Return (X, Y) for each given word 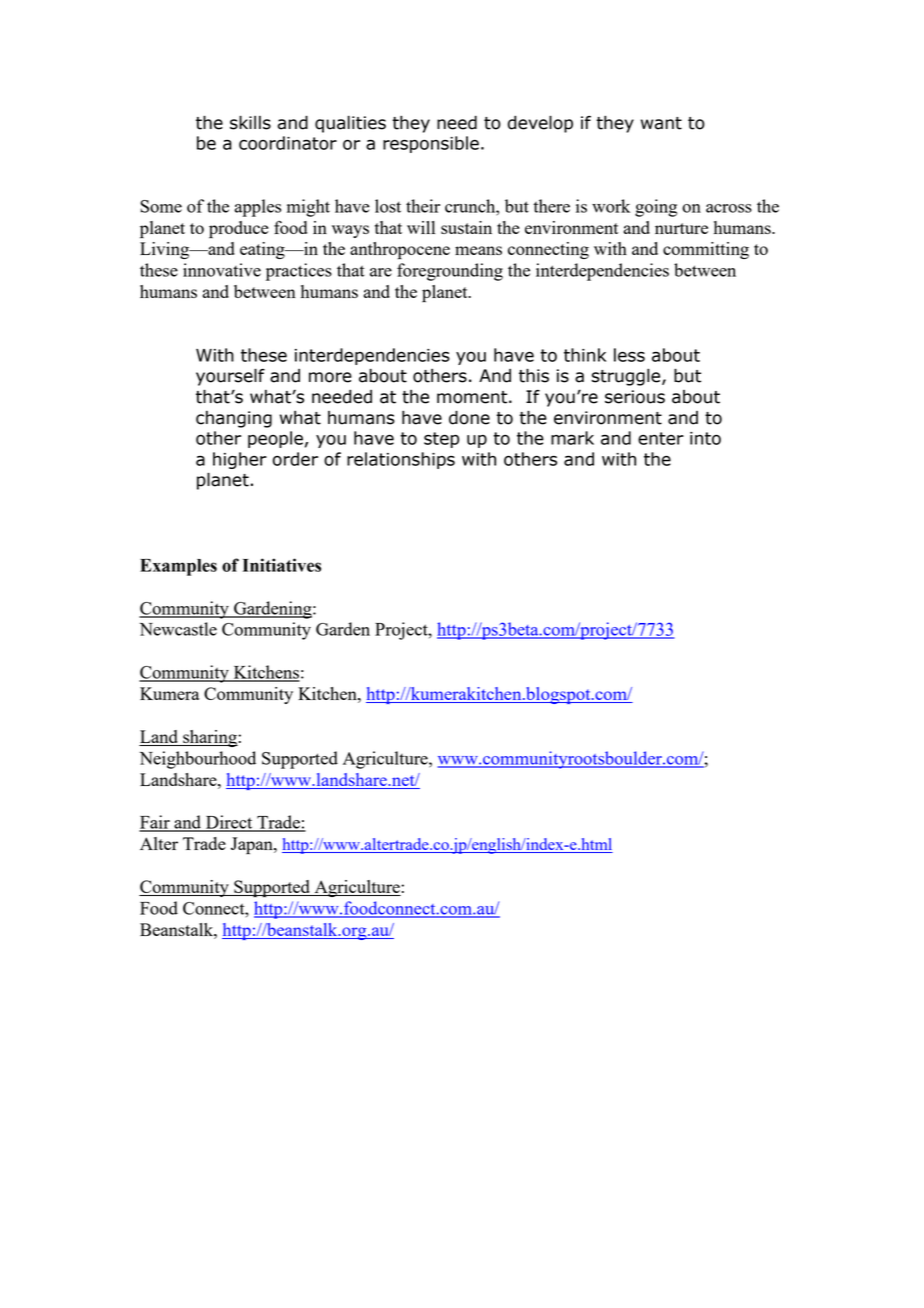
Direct (229, 823)
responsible (431, 144)
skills (250, 122)
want (661, 123)
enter (661, 438)
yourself (230, 377)
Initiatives (282, 565)
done (469, 417)
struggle (627, 377)
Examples (178, 567)
